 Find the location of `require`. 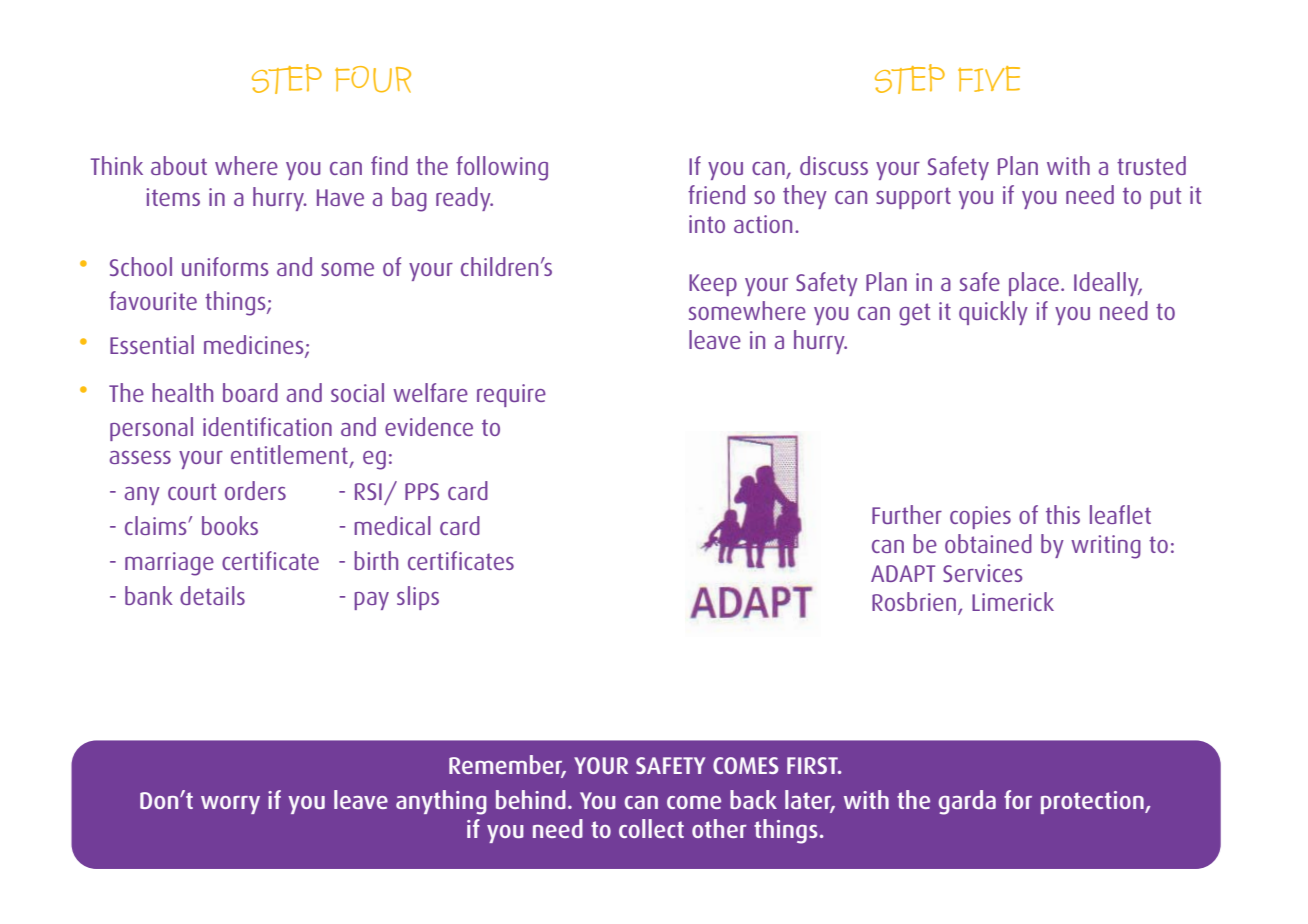

require is located at coordinates (511, 395).
